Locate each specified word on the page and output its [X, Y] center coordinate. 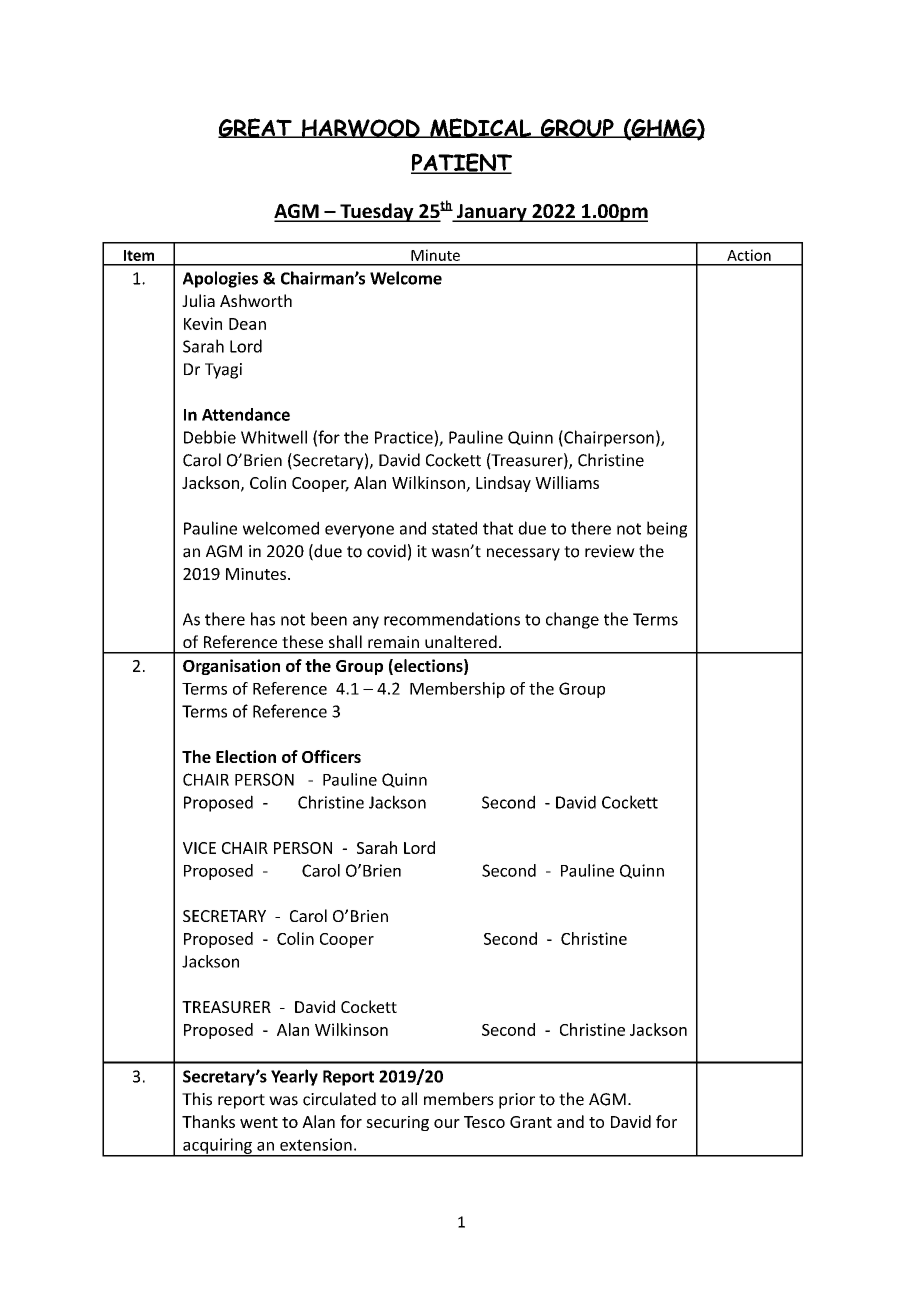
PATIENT [461, 163]
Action [749, 255]
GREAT [256, 128]
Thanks [208, 1121]
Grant [531, 1122]
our [447, 1123]
